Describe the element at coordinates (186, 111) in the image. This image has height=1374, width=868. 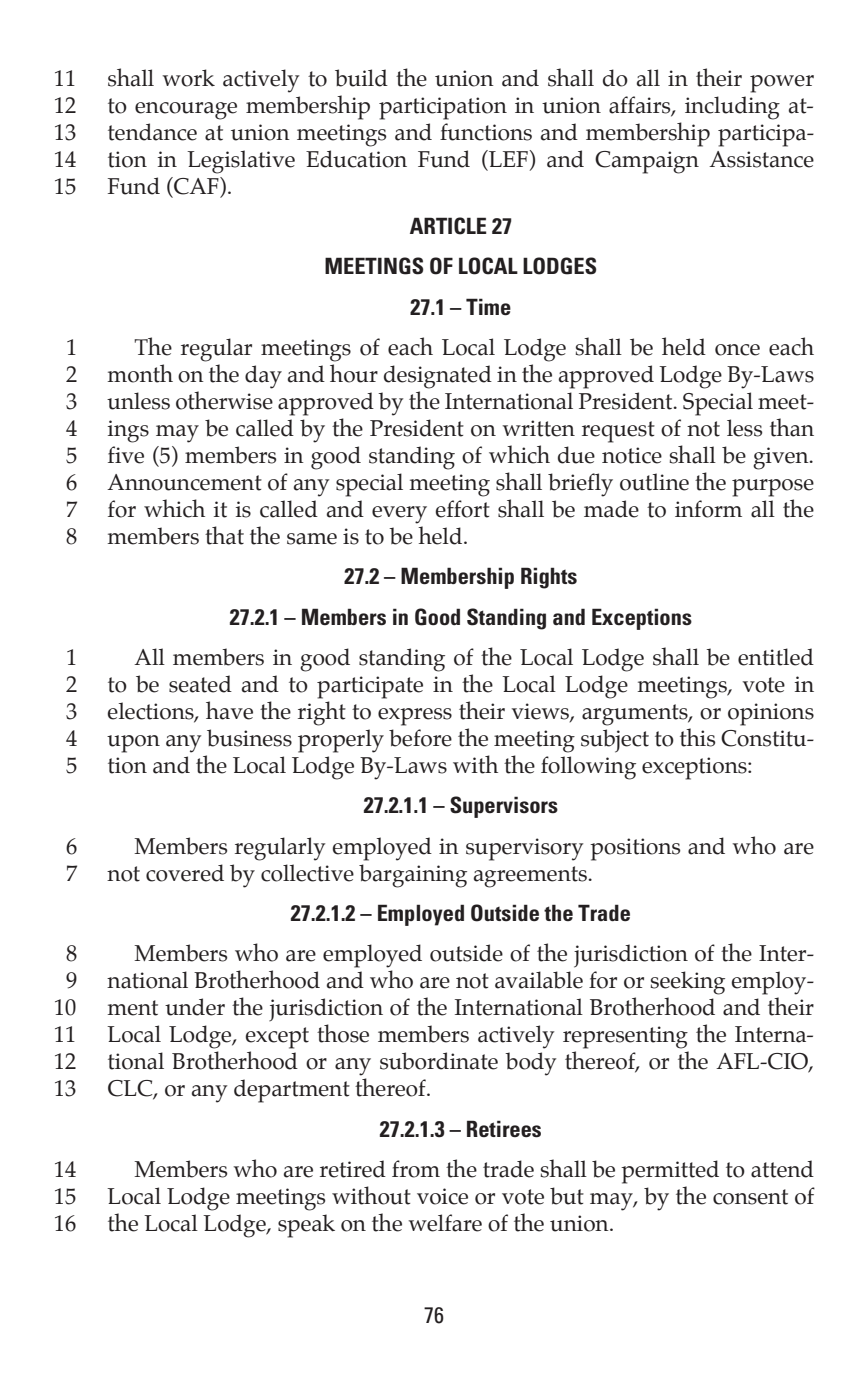
I see `encourage` at that location.
